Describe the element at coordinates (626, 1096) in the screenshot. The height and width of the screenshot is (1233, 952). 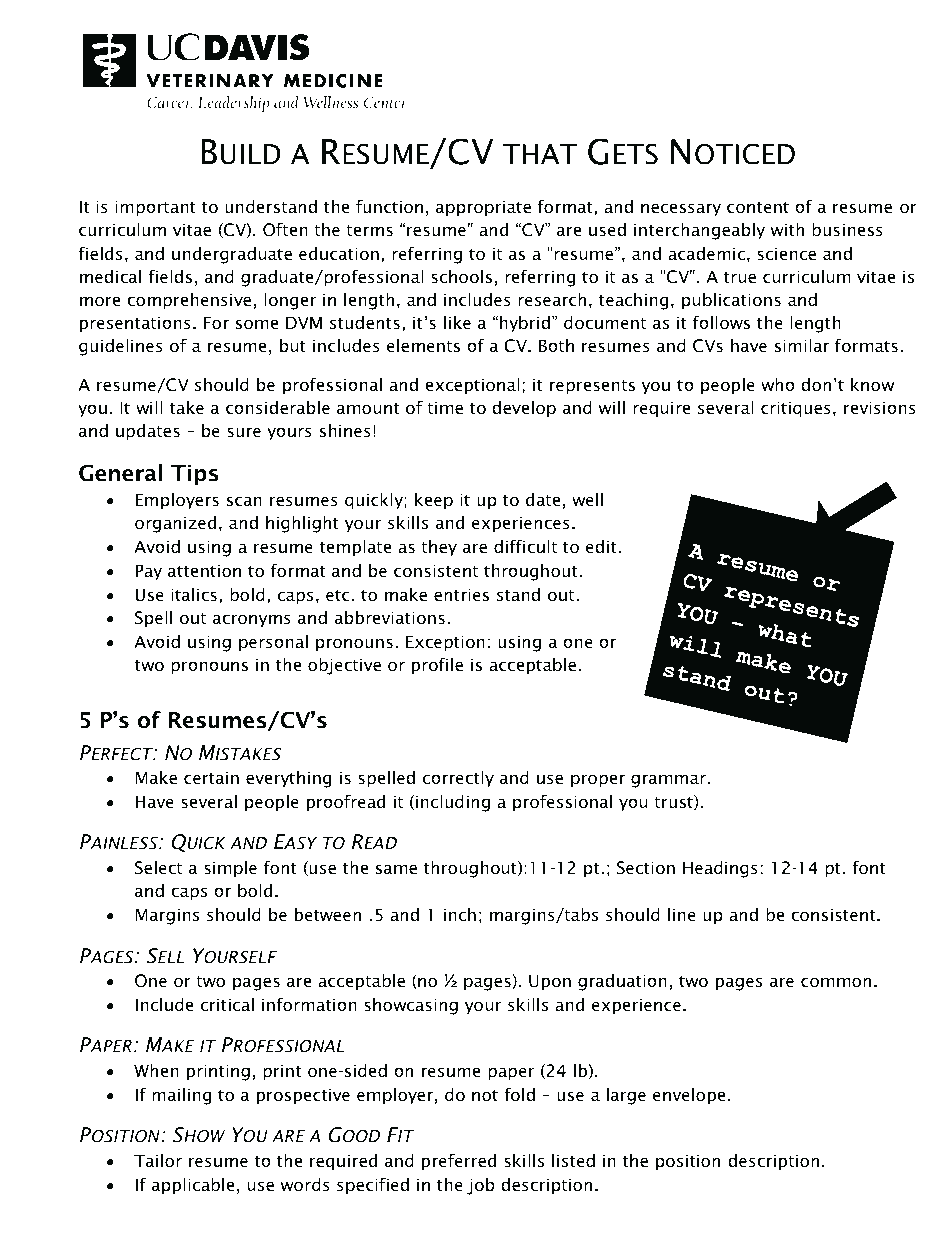
I see `large` at that location.
